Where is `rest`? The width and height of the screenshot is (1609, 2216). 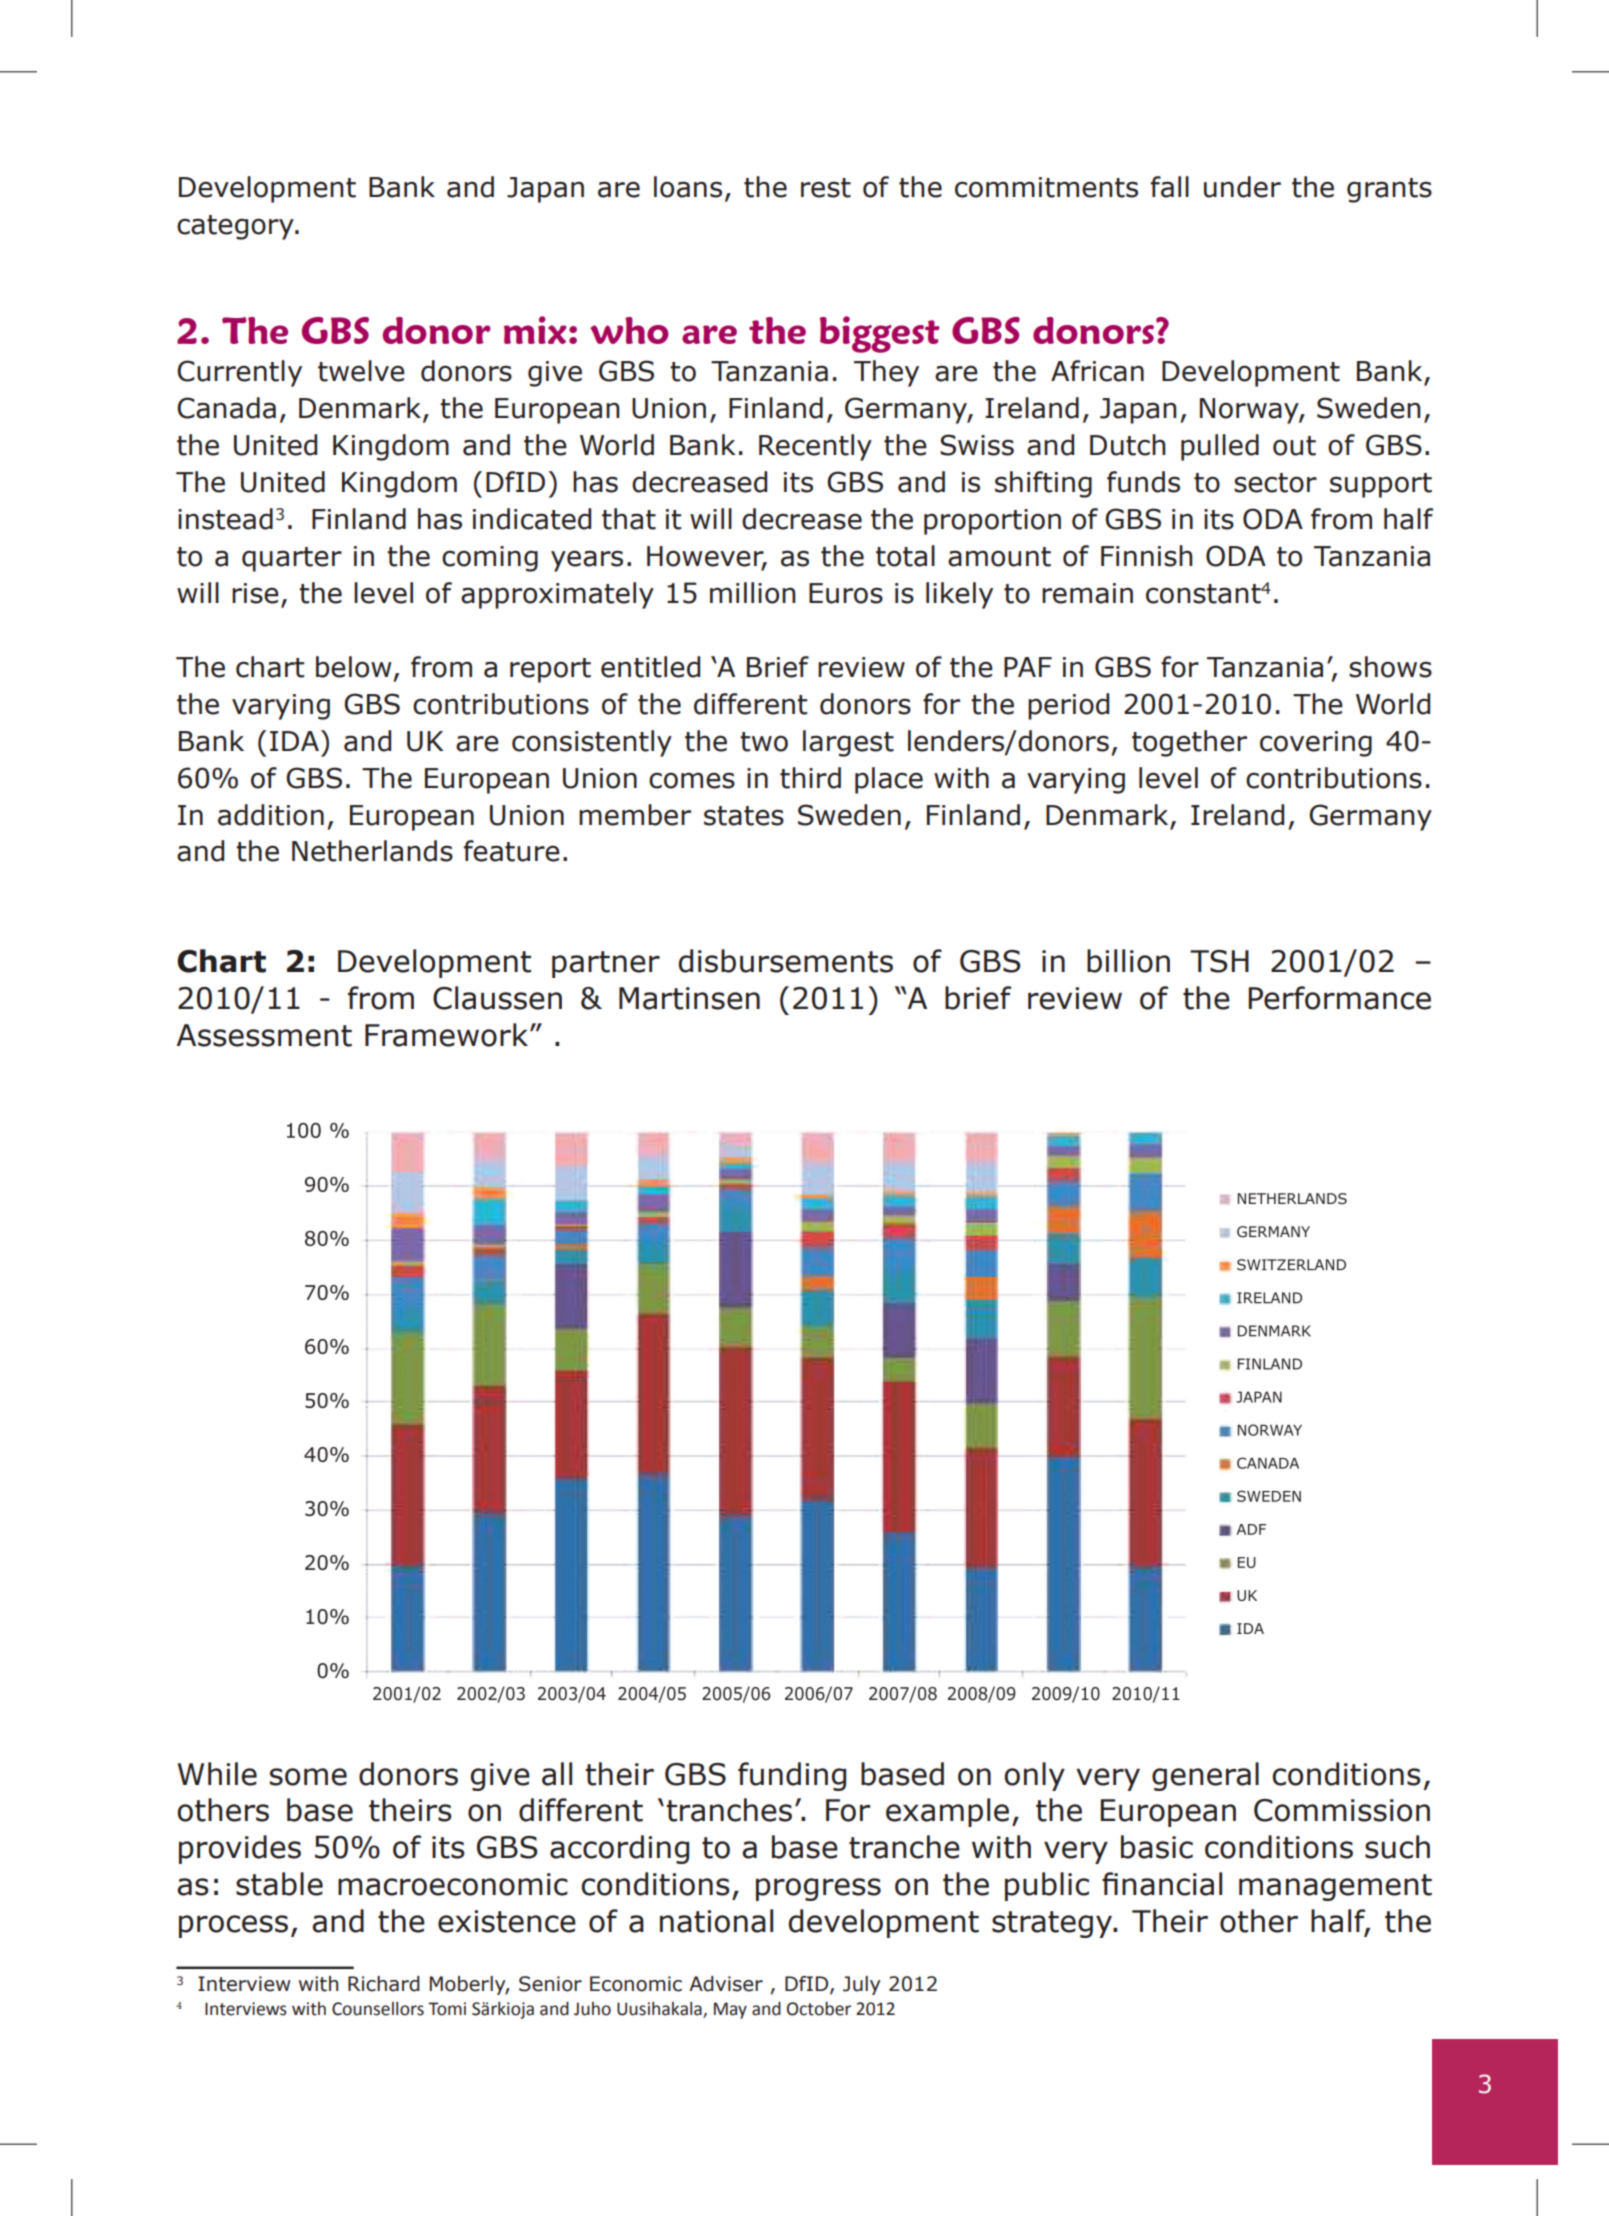 rest is located at coordinates (826, 188).
